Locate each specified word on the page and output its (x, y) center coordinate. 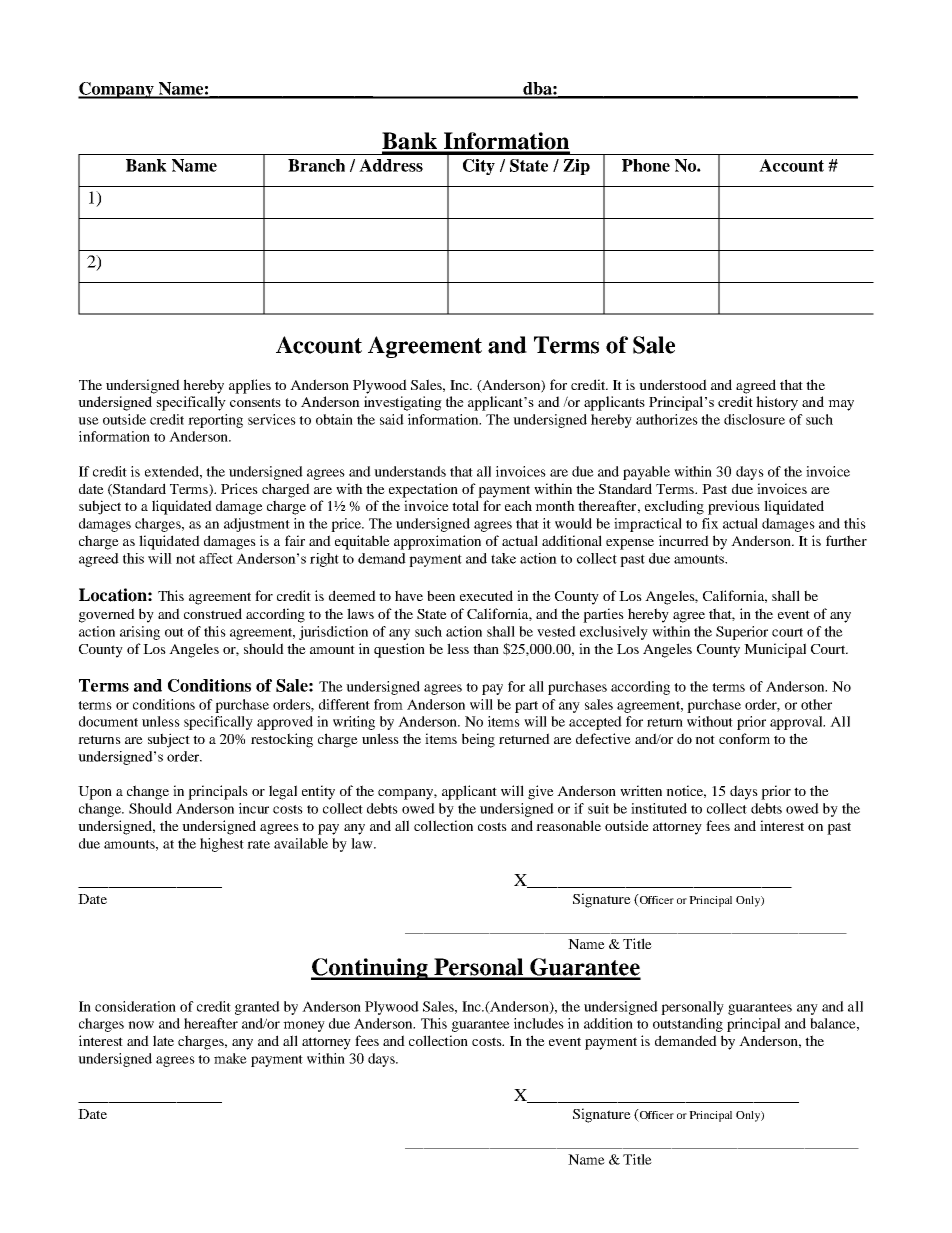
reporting (215, 421)
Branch (316, 165)
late (163, 1040)
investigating (403, 403)
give (541, 792)
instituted (659, 808)
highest (222, 845)
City (479, 167)
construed (213, 613)
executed (486, 595)
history (777, 403)
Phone (646, 165)
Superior (742, 633)
